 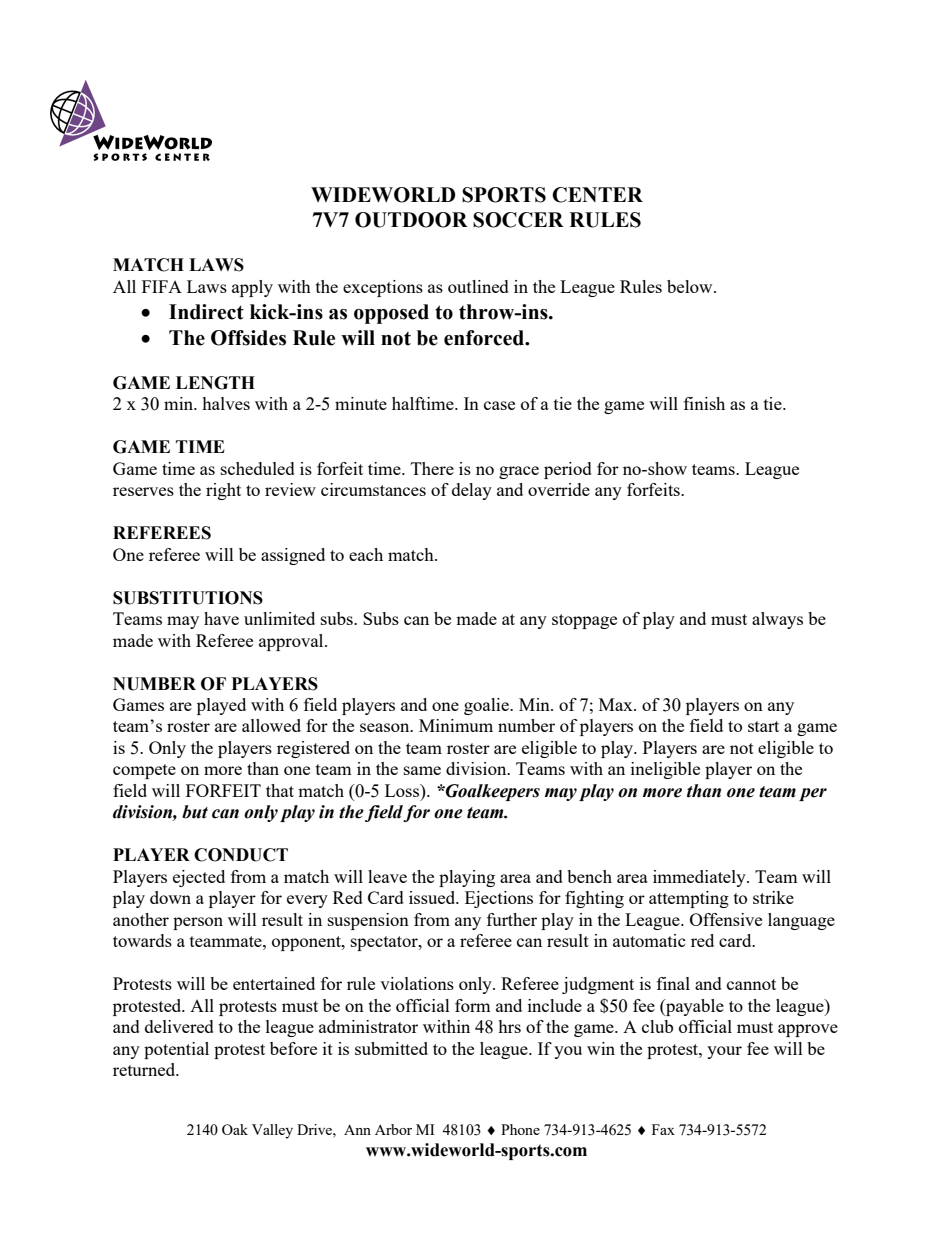 I want to click on goalie, so click(x=487, y=706).
